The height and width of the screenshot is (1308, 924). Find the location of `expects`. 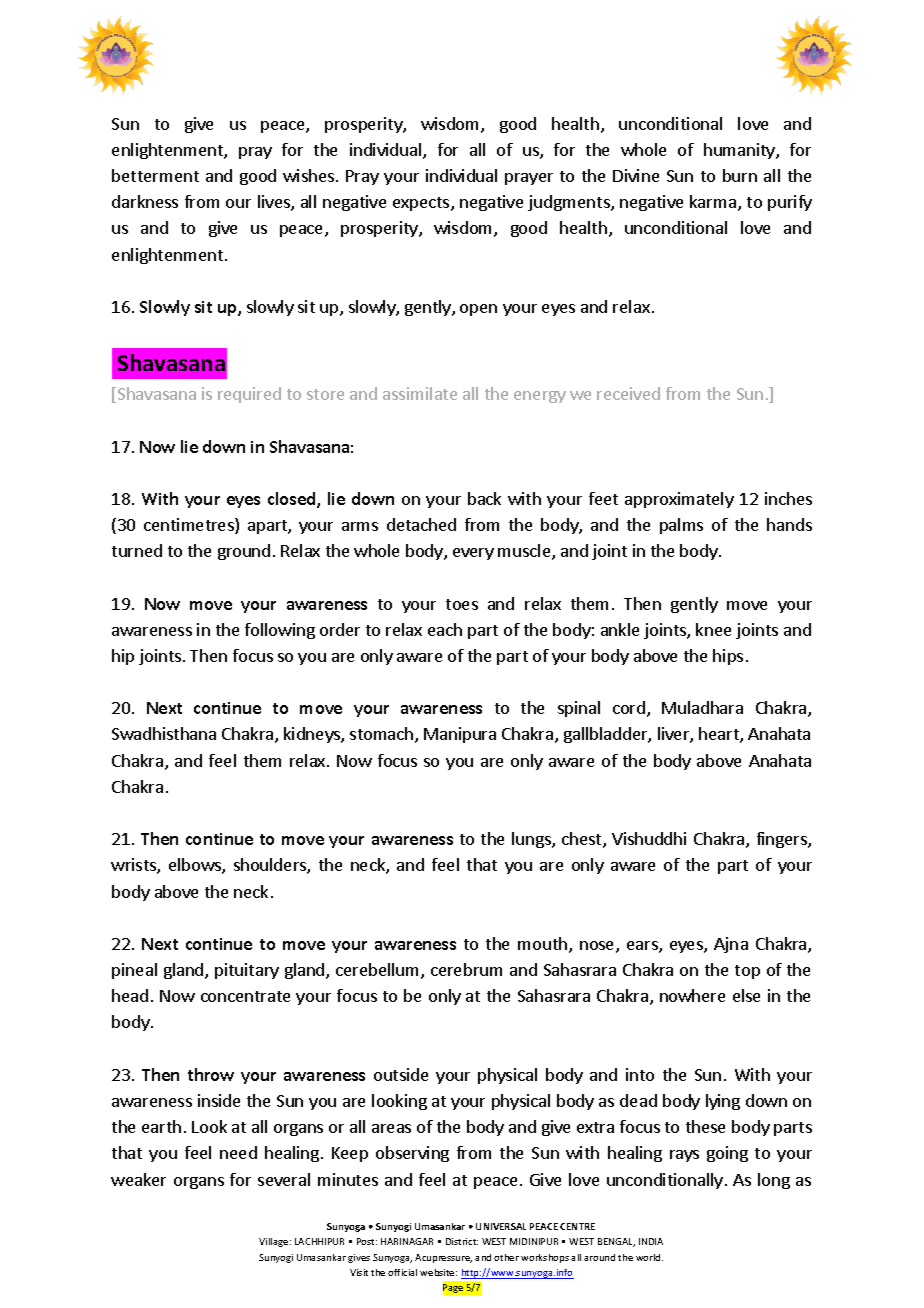

expects is located at coordinates (422, 204).
